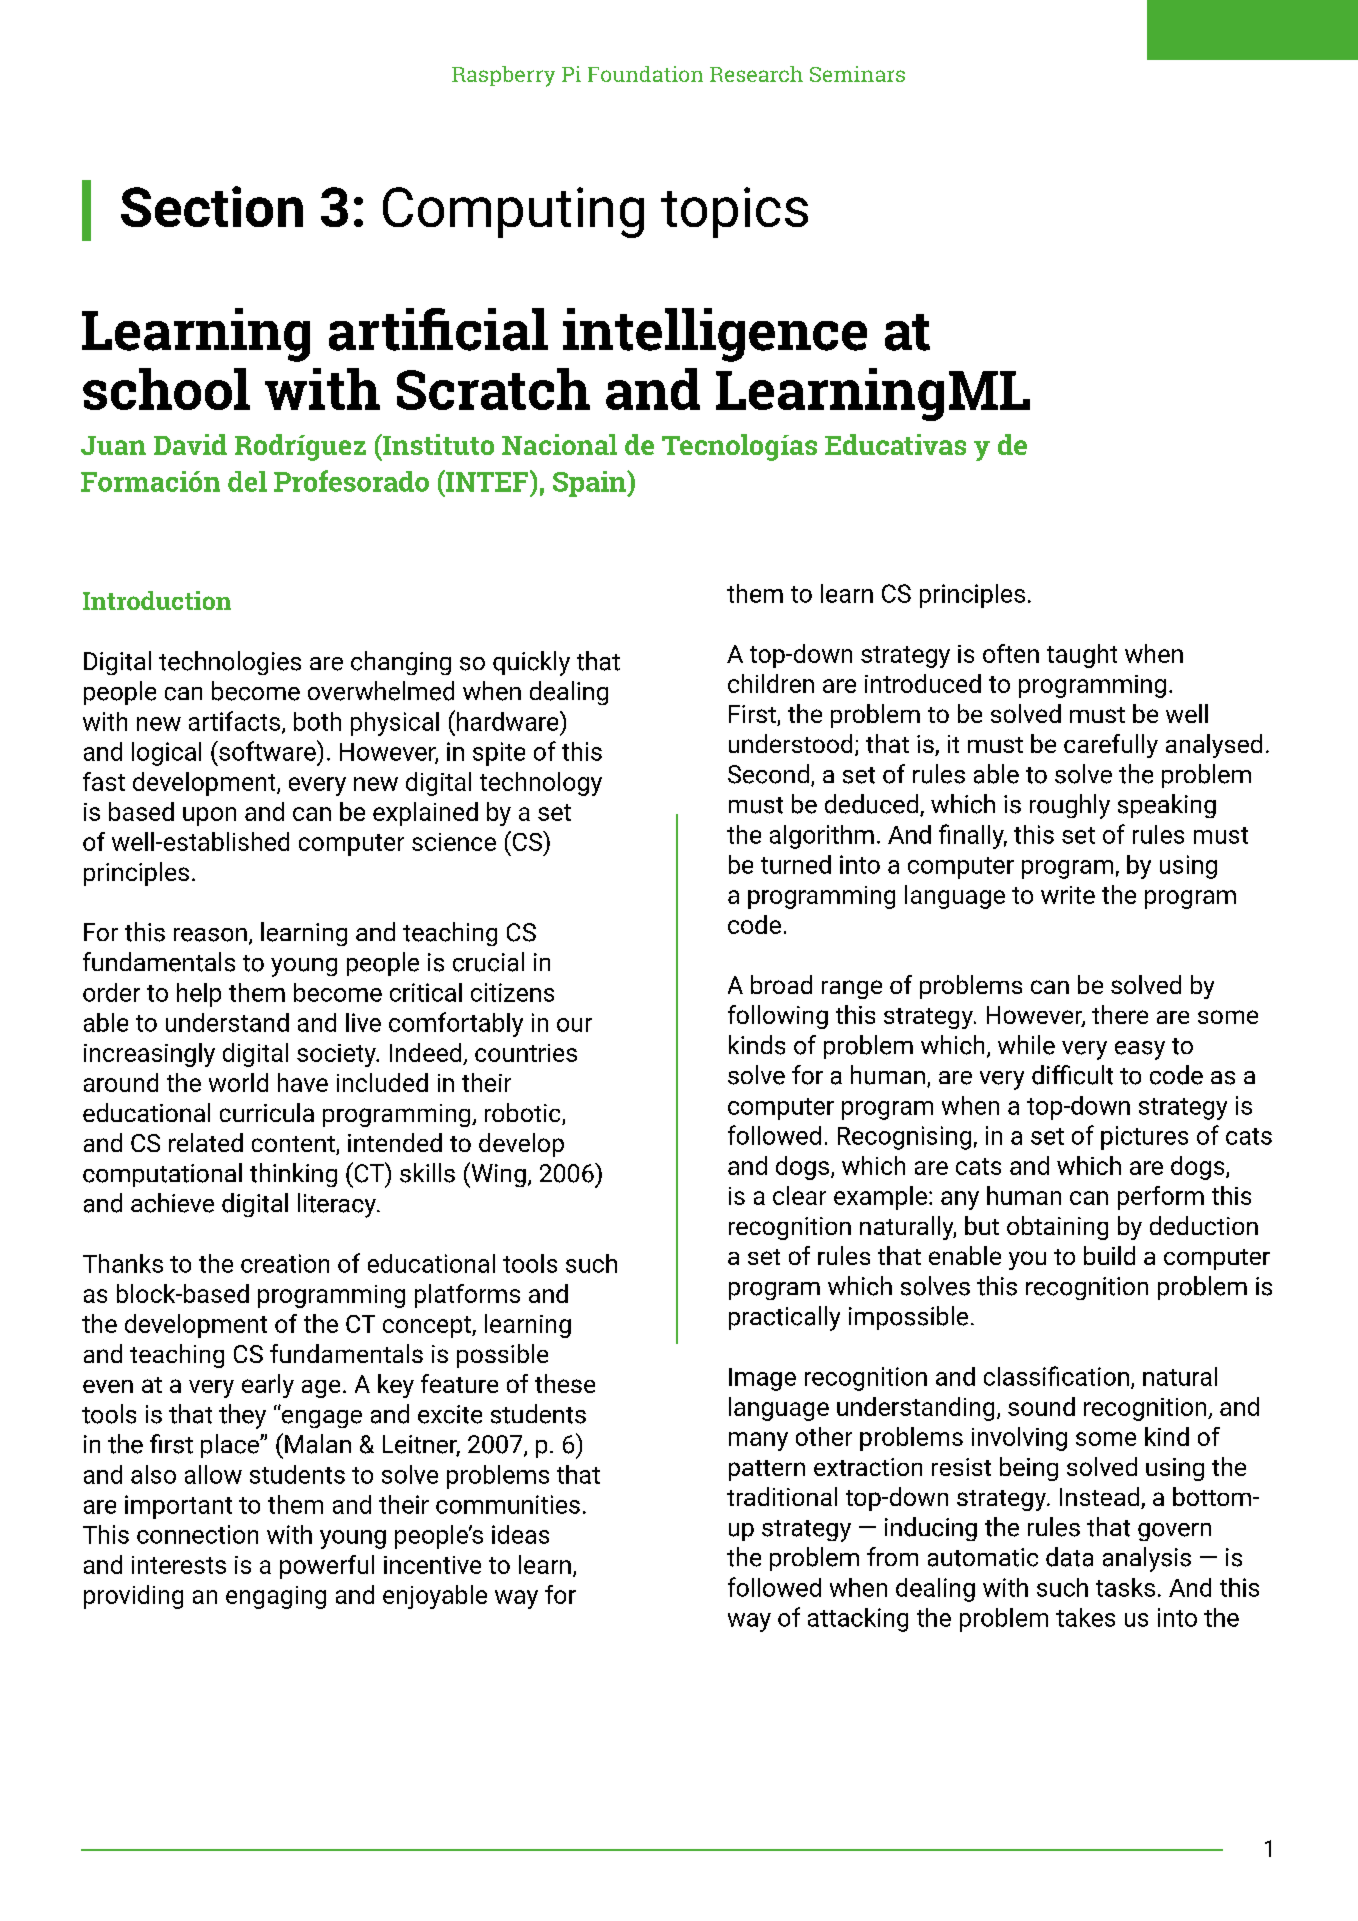  I want to click on artifacts, so click(234, 721).
